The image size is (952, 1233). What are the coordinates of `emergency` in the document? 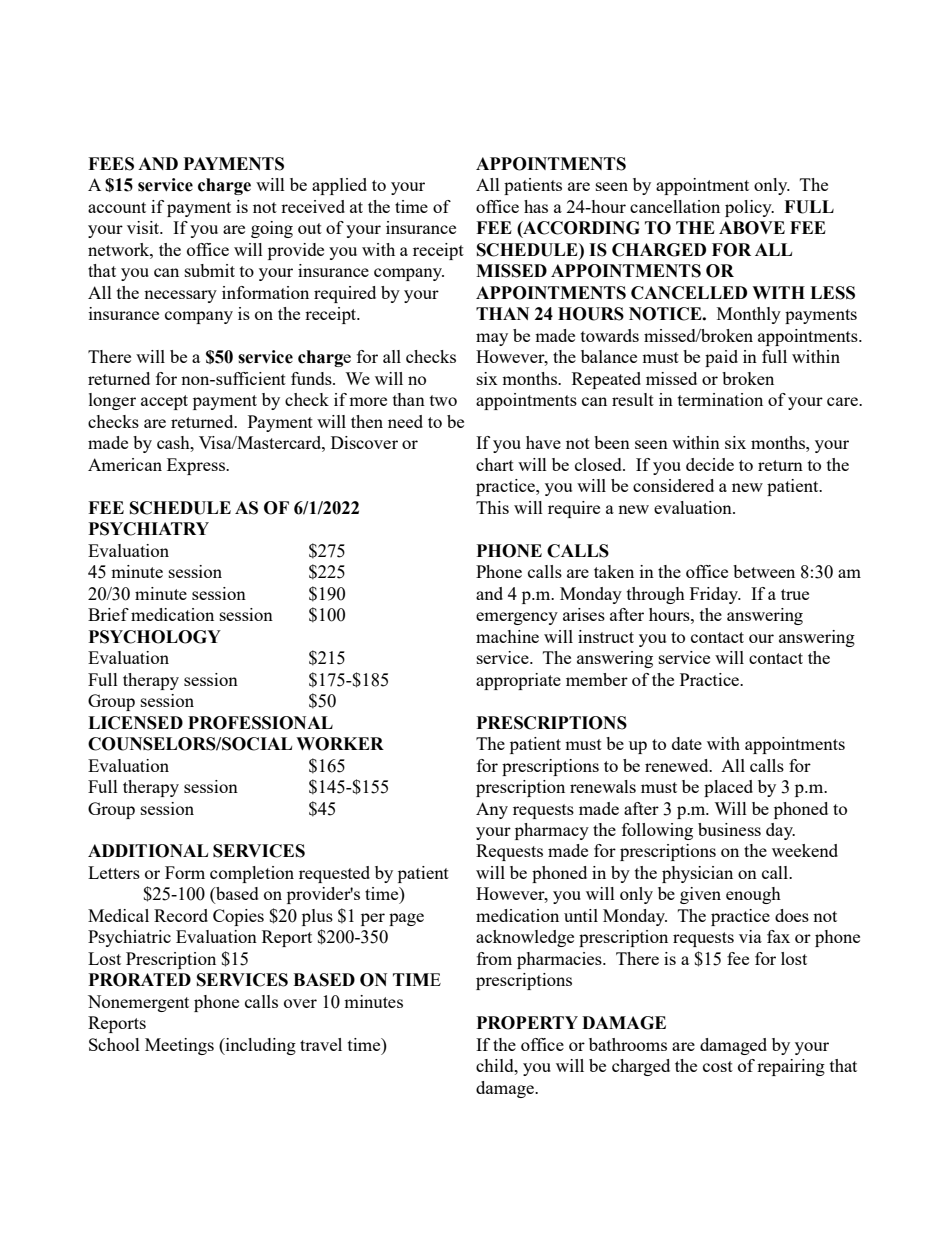 It's located at (517, 618).
